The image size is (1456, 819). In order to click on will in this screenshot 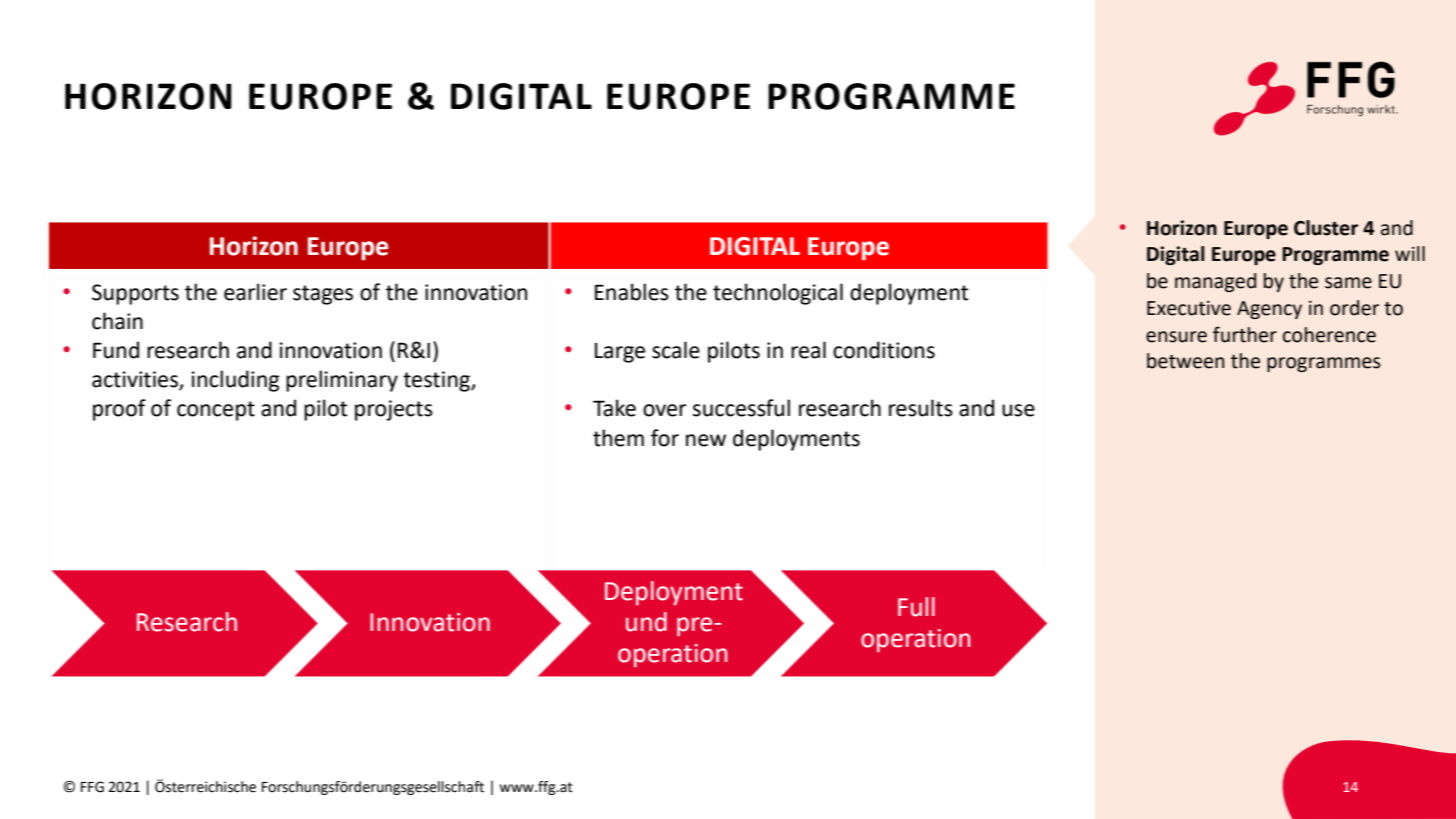, I will do `click(1410, 253)`.
